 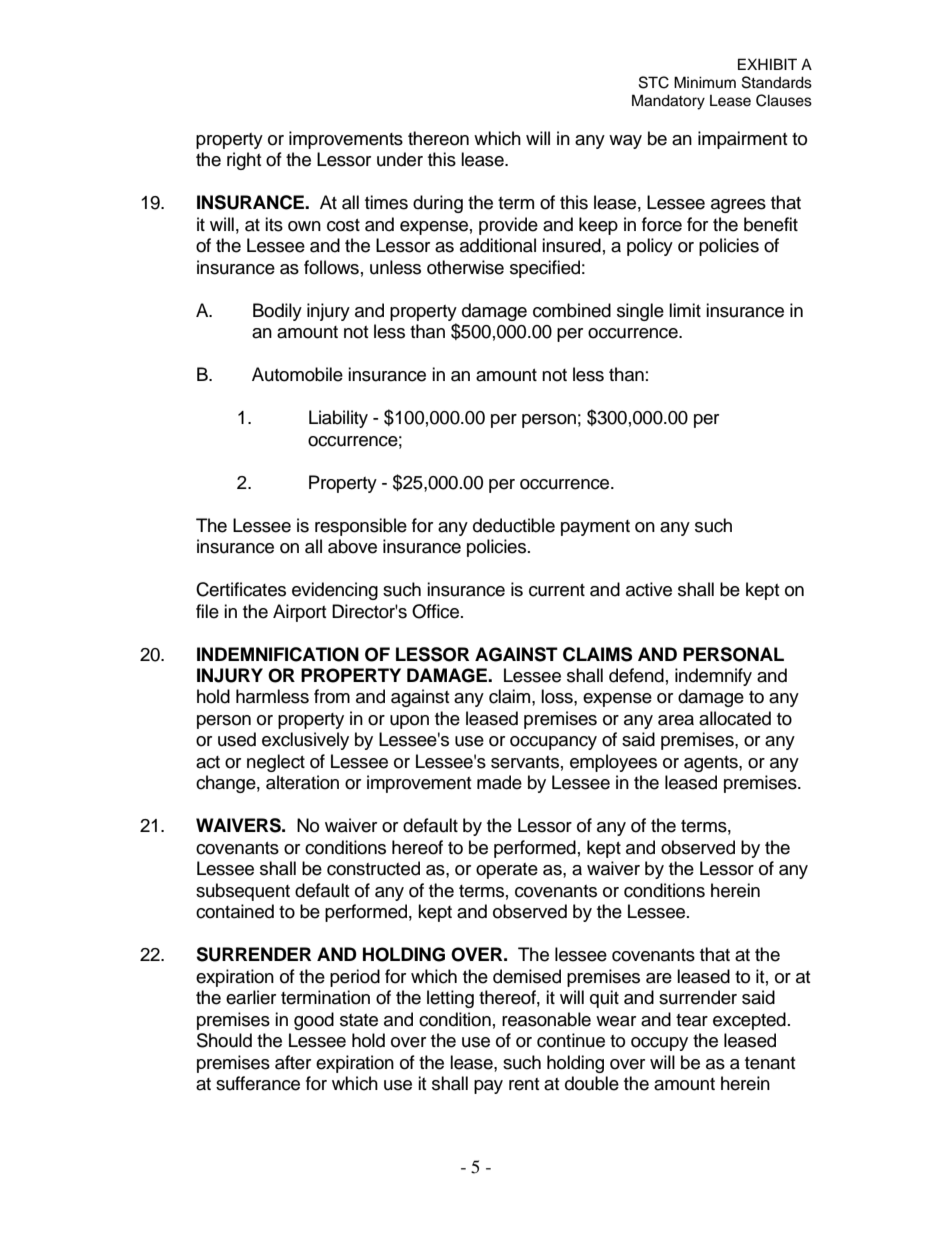 I want to click on after, so click(x=293, y=1062).
